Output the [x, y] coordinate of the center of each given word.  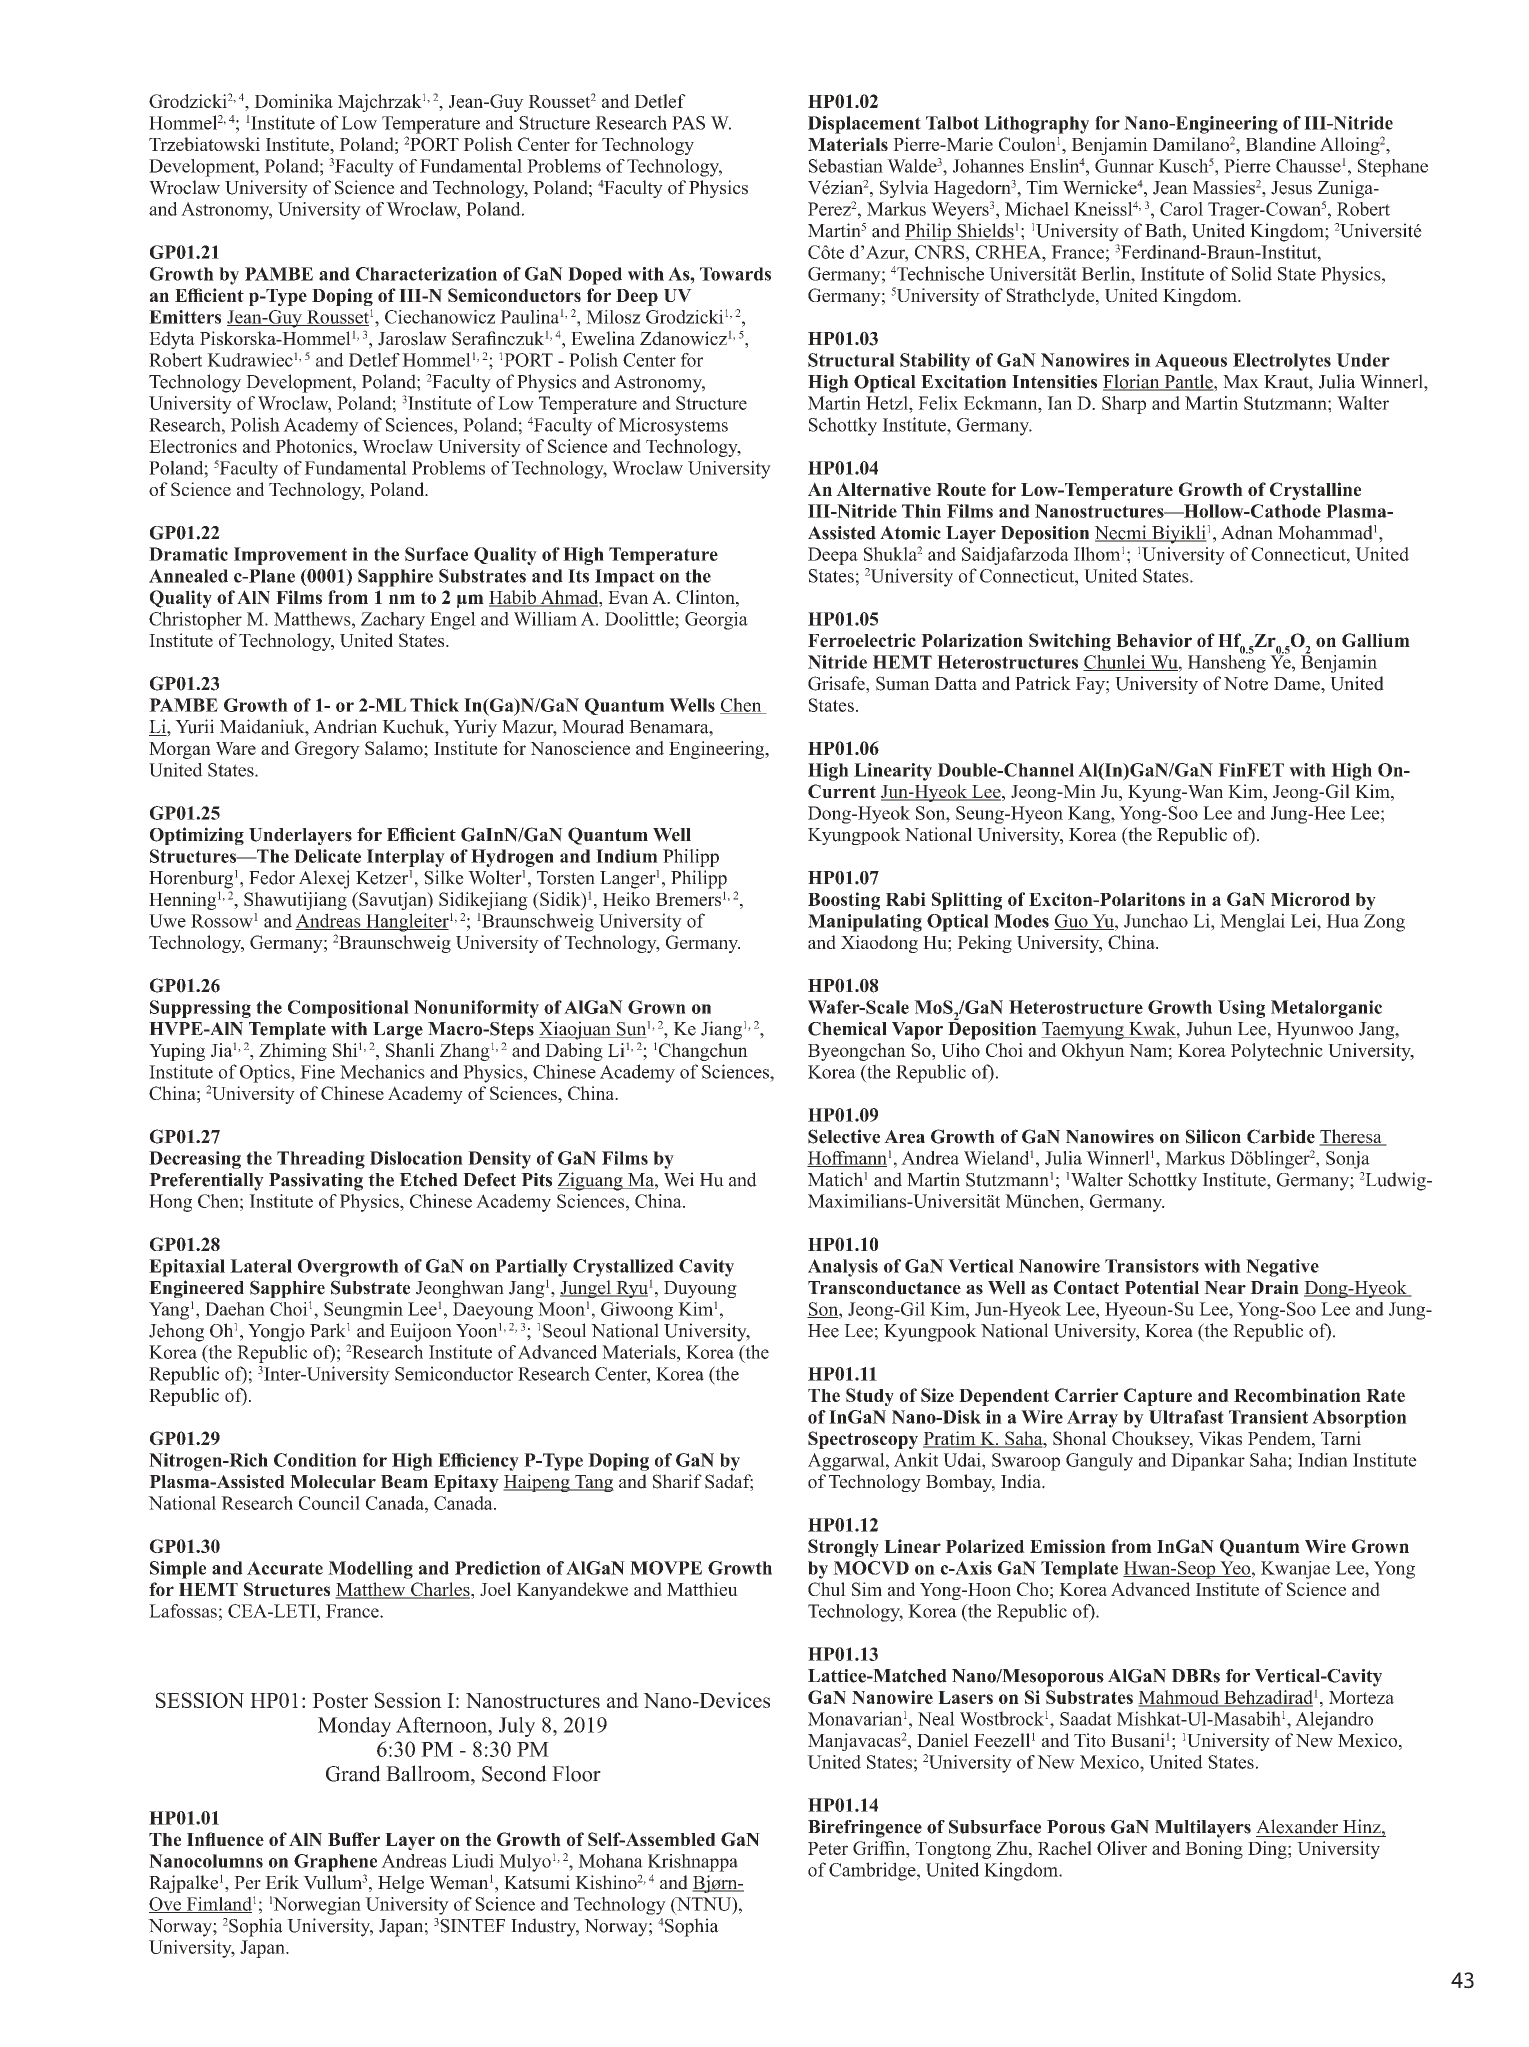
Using [1241, 1009]
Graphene [335, 1863]
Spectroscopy [863, 1440]
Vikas [1220, 1438]
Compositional [348, 1009]
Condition [315, 1460]
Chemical [847, 1029]
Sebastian [846, 166]
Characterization [426, 274]
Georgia [716, 621]
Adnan [1247, 532]
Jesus [1291, 188]
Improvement [290, 556]
